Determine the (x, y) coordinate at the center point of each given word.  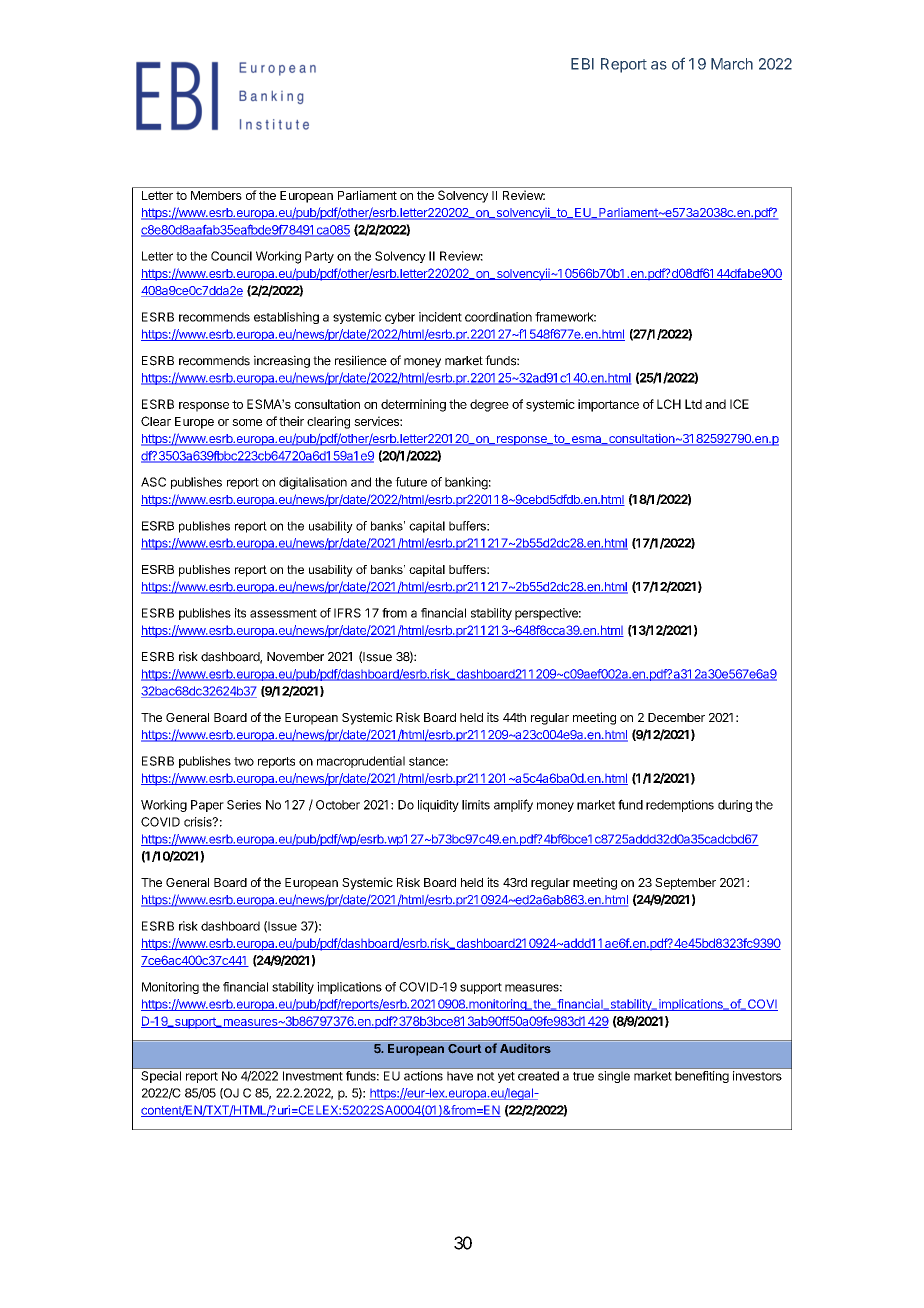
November (295, 657)
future (411, 482)
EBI (582, 64)
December (676, 717)
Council (231, 256)
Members (216, 195)
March (732, 64)
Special (161, 1077)
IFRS (347, 613)
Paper (207, 806)
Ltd (693, 404)
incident (440, 317)
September (685, 884)
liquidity (438, 806)
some (247, 422)
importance (608, 405)
